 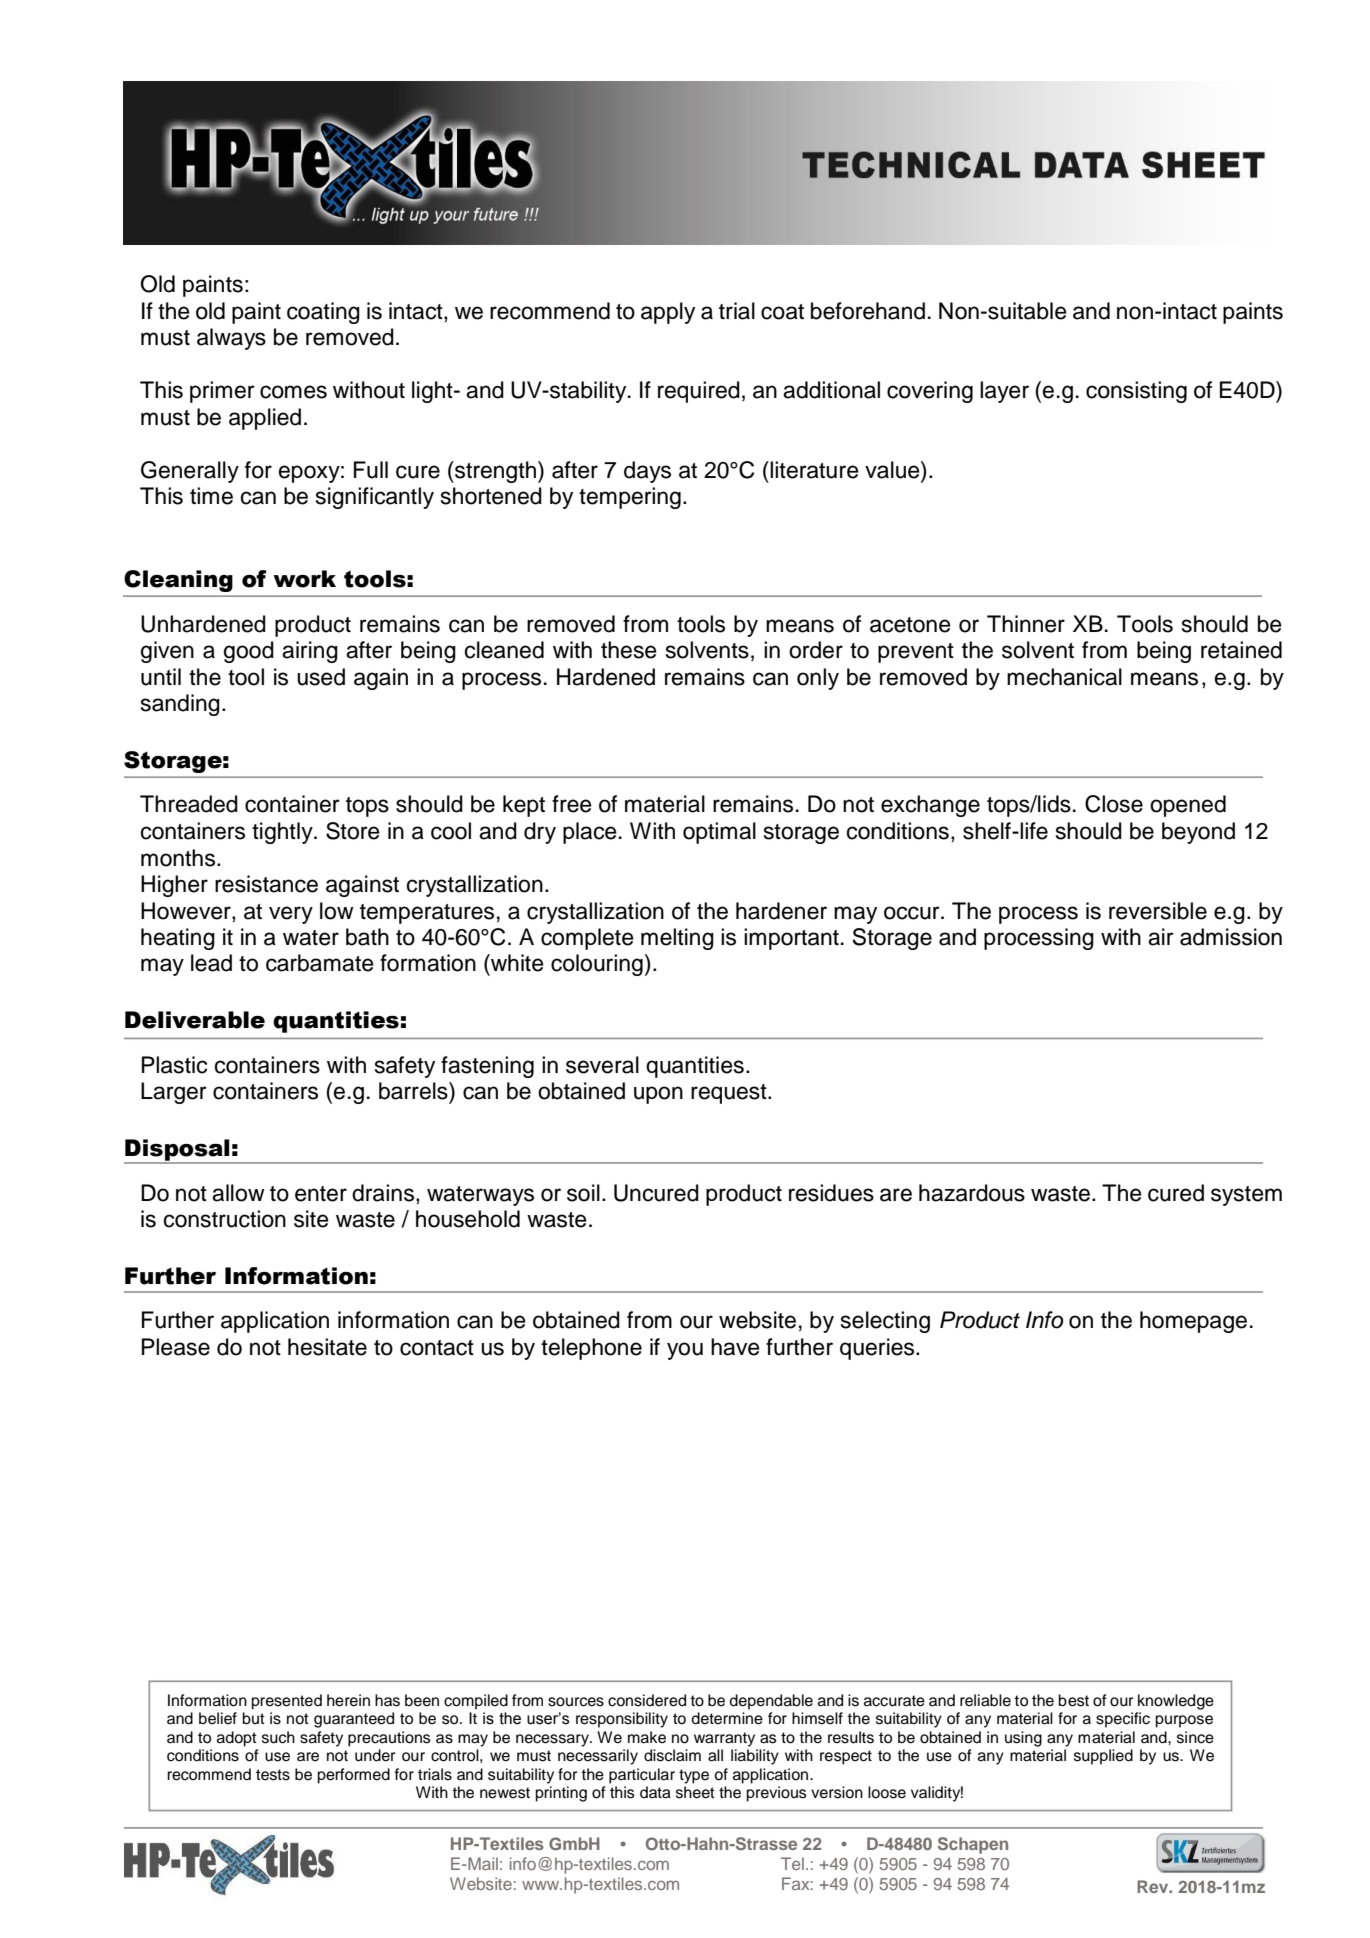 What do you see at coordinates (293, 392) in the screenshot?
I see `comes` at bounding box center [293, 392].
